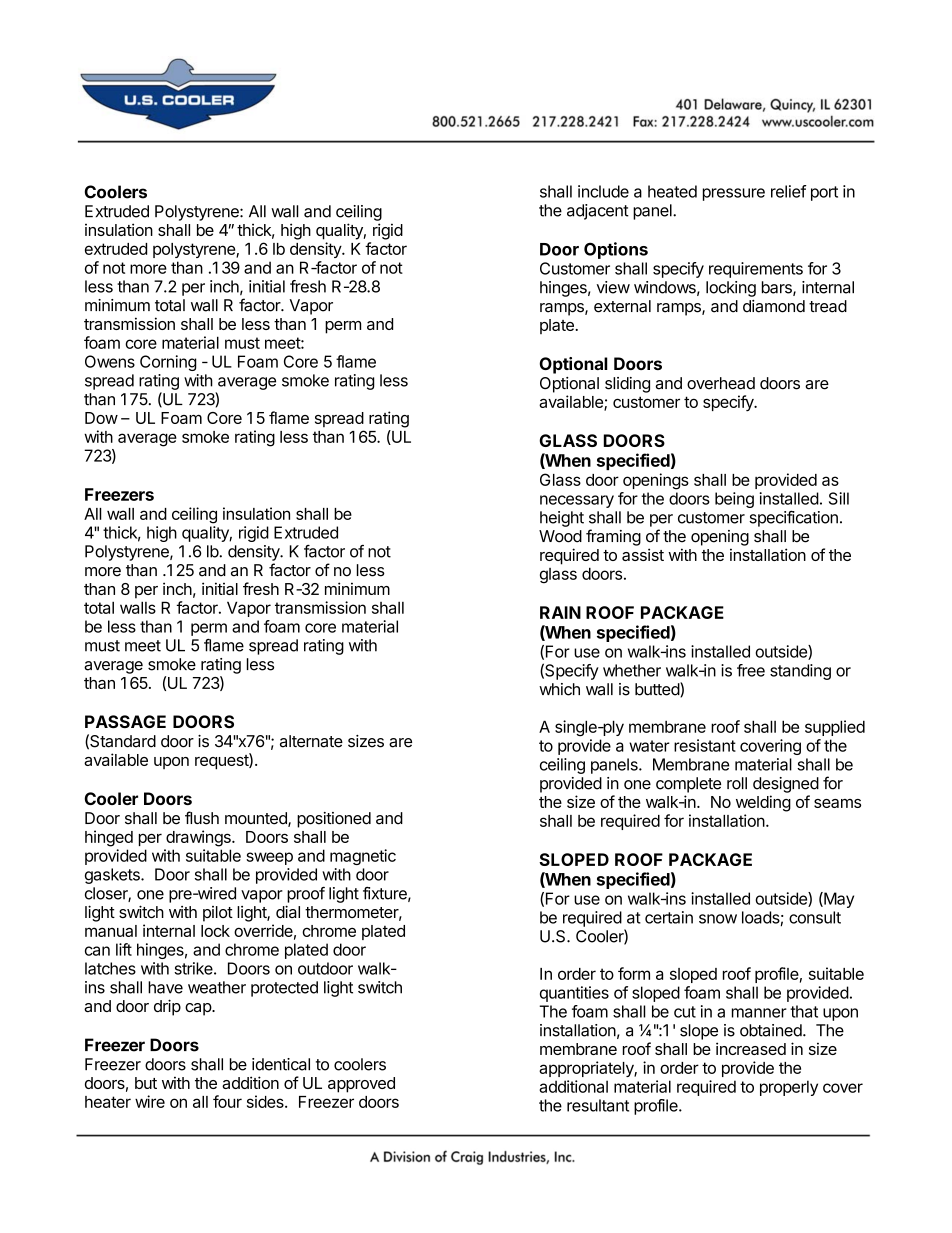 The image size is (952, 1233). Describe the element at coordinates (110, 361) in the image. I see `Owens` at that location.
